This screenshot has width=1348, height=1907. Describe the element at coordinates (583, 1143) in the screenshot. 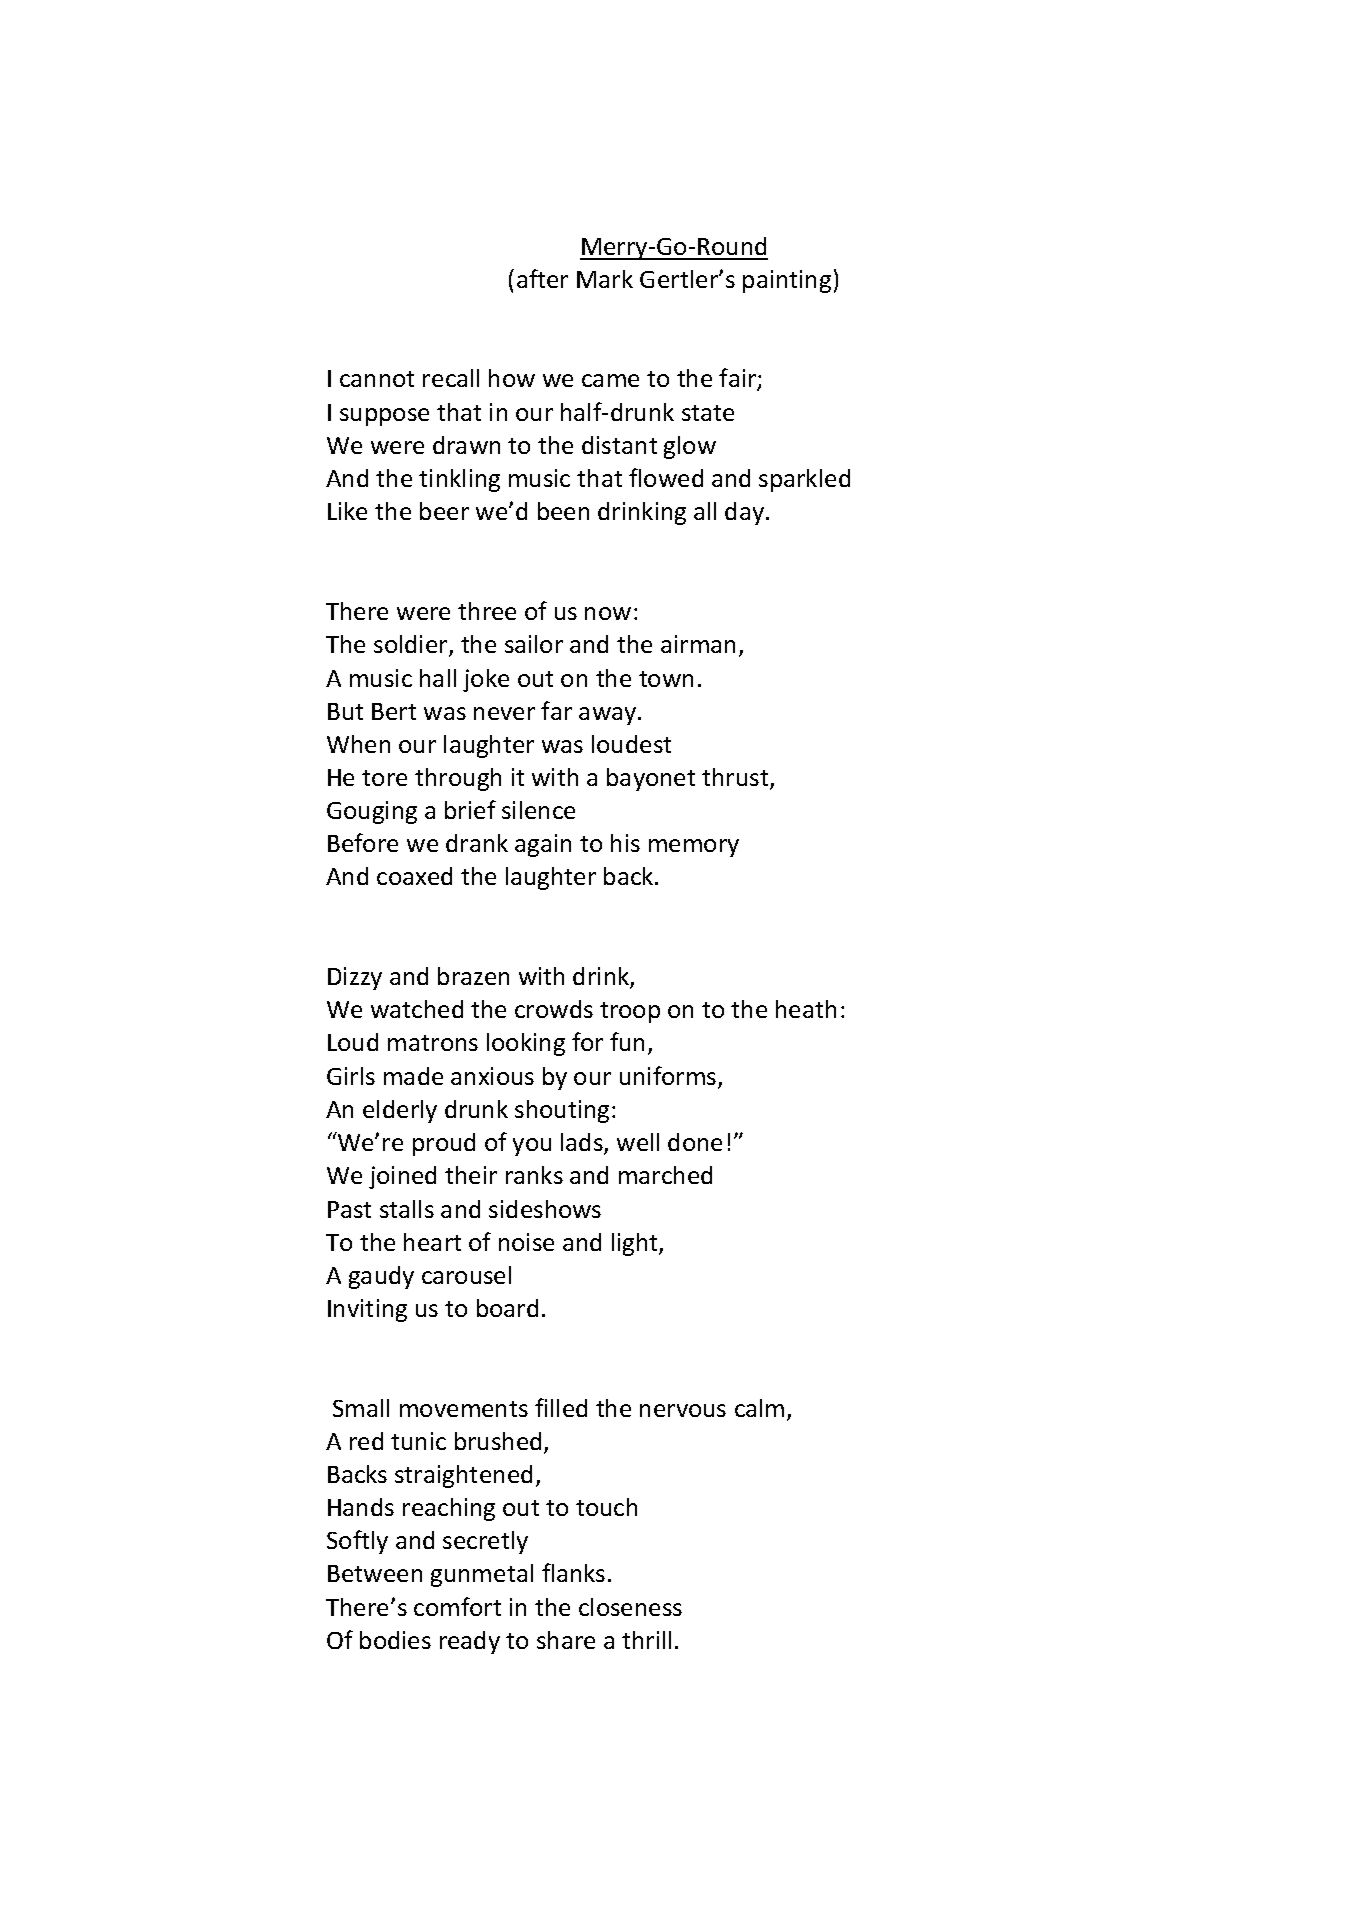

I see `lads` at that location.
